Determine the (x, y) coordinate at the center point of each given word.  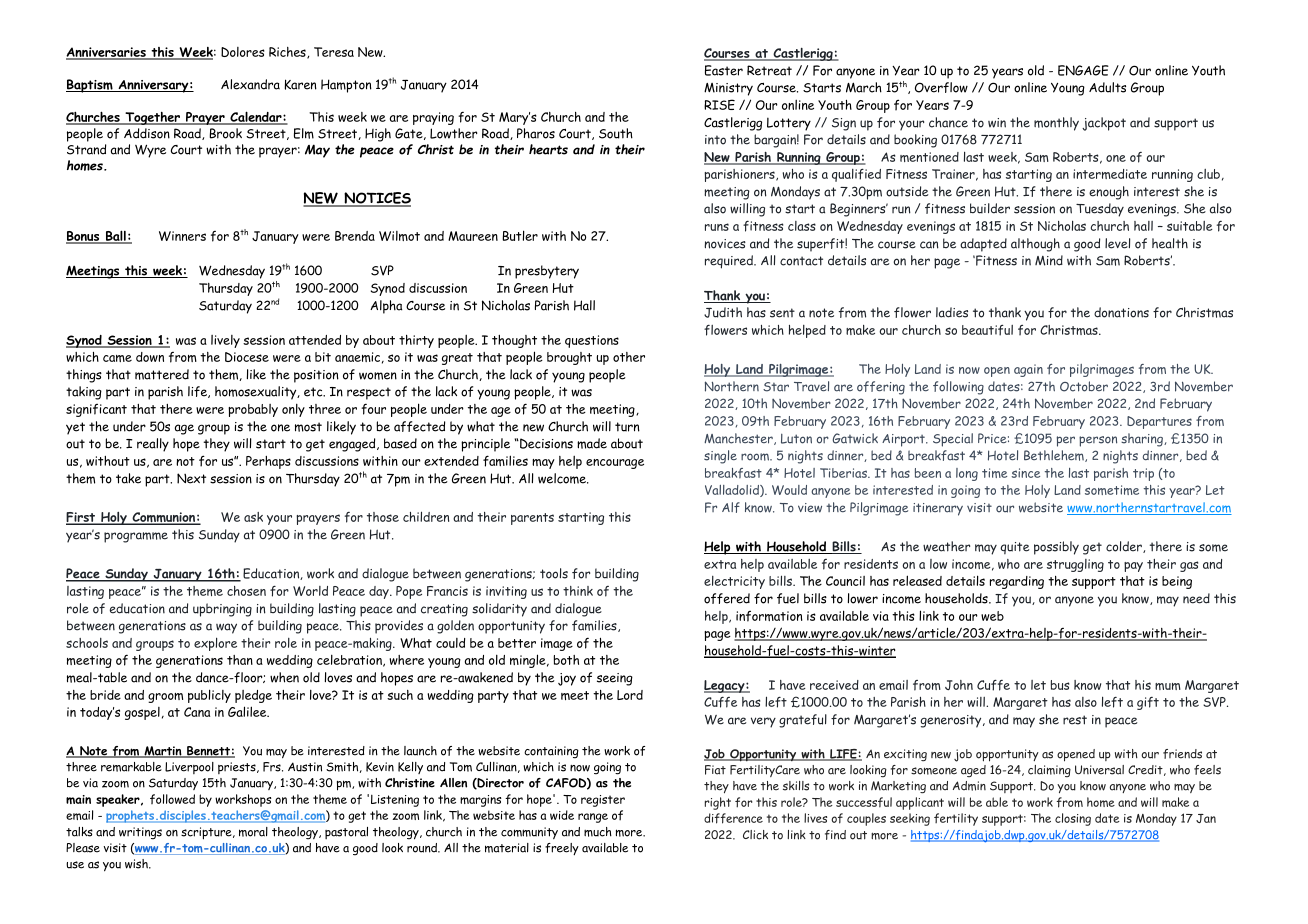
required (730, 262)
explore (215, 644)
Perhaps (268, 462)
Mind (1049, 260)
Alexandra (250, 84)
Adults (1107, 87)
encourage (615, 464)
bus (1060, 685)
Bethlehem (1055, 456)
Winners (182, 236)
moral (253, 832)
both (566, 660)
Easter (724, 70)
